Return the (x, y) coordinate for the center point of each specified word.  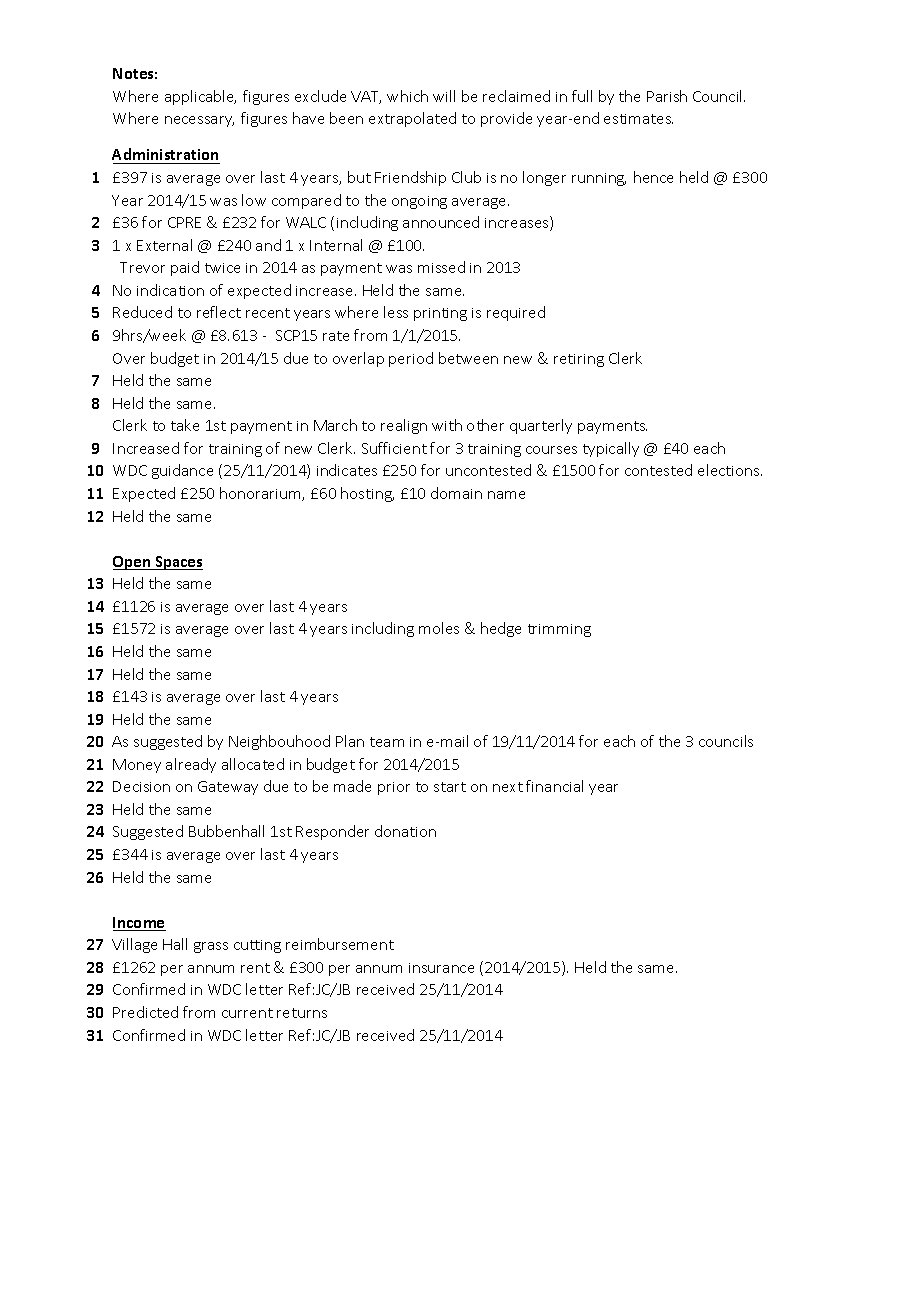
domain (456, 493)
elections (730, 470)
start (450, 787)
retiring (579, 360)
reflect (219, 312)
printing (440, 314)
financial (554, 786)
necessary (199, 121)
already (191, 765)
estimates (638, 119)
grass (211, 947)
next (508, 787)
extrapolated (412, 119)
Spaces (178, 563)
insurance (441, 968)
